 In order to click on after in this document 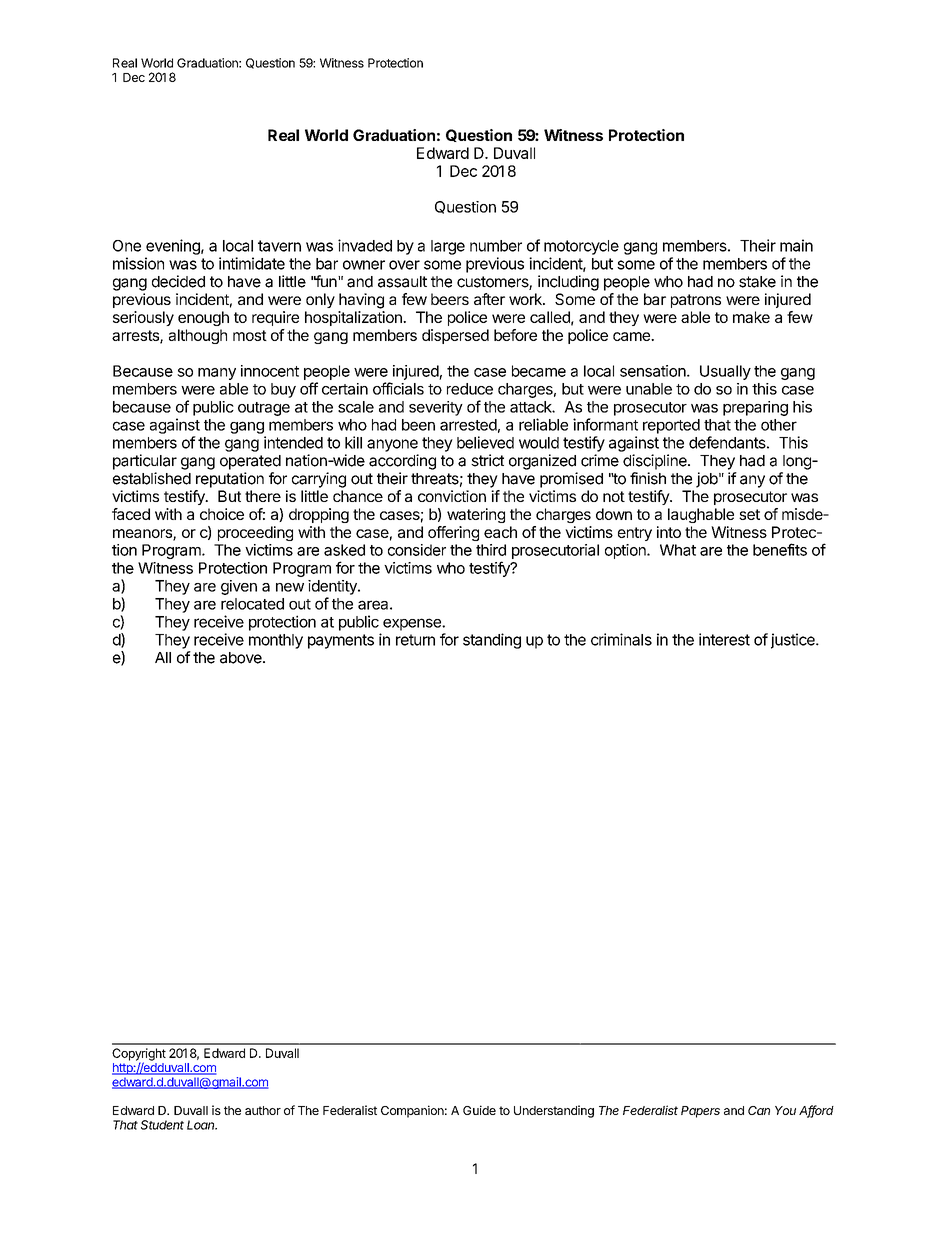, I will do `click(489, 299)`.
